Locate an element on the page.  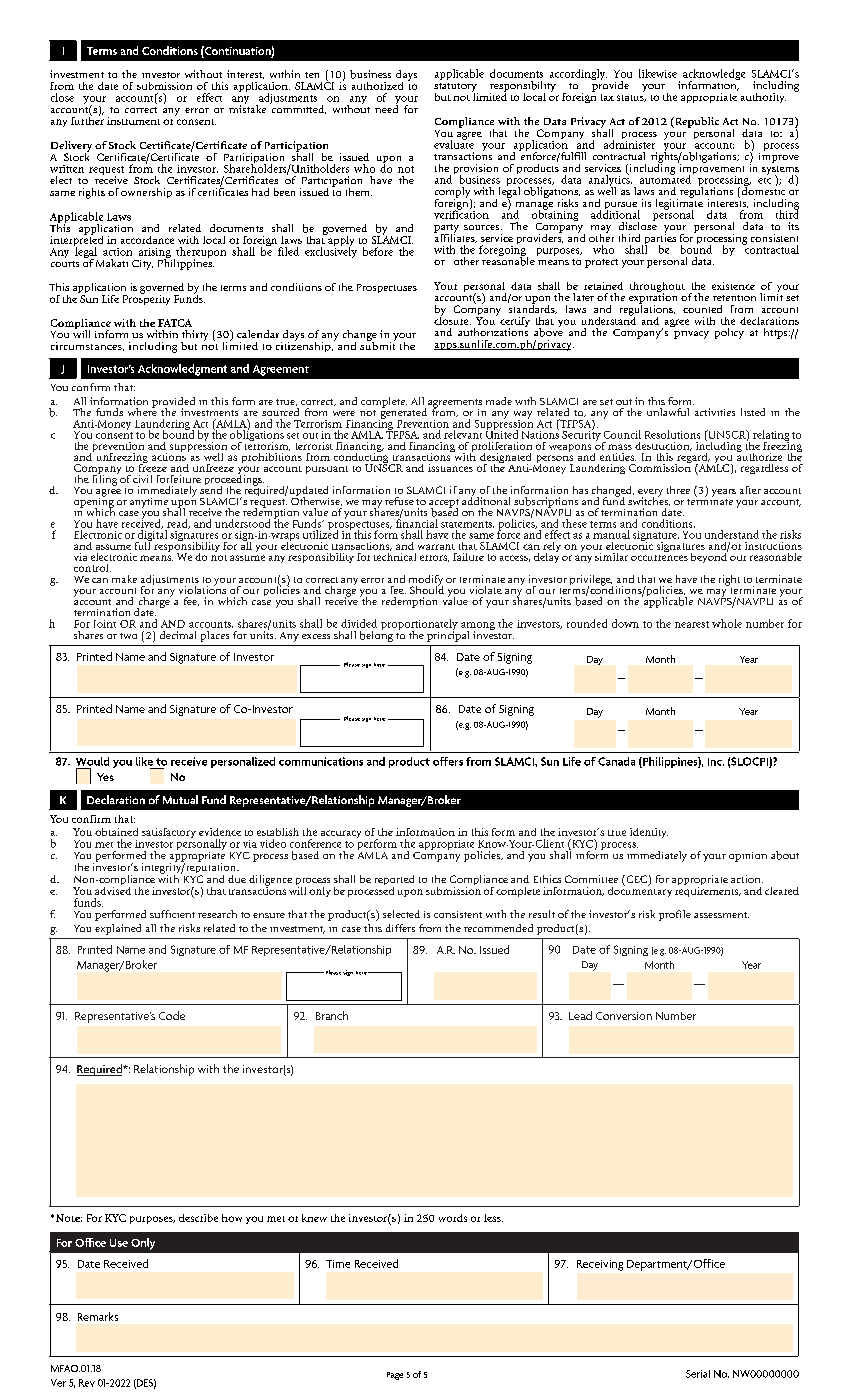
Canada is located at coordinates (616, 761).
